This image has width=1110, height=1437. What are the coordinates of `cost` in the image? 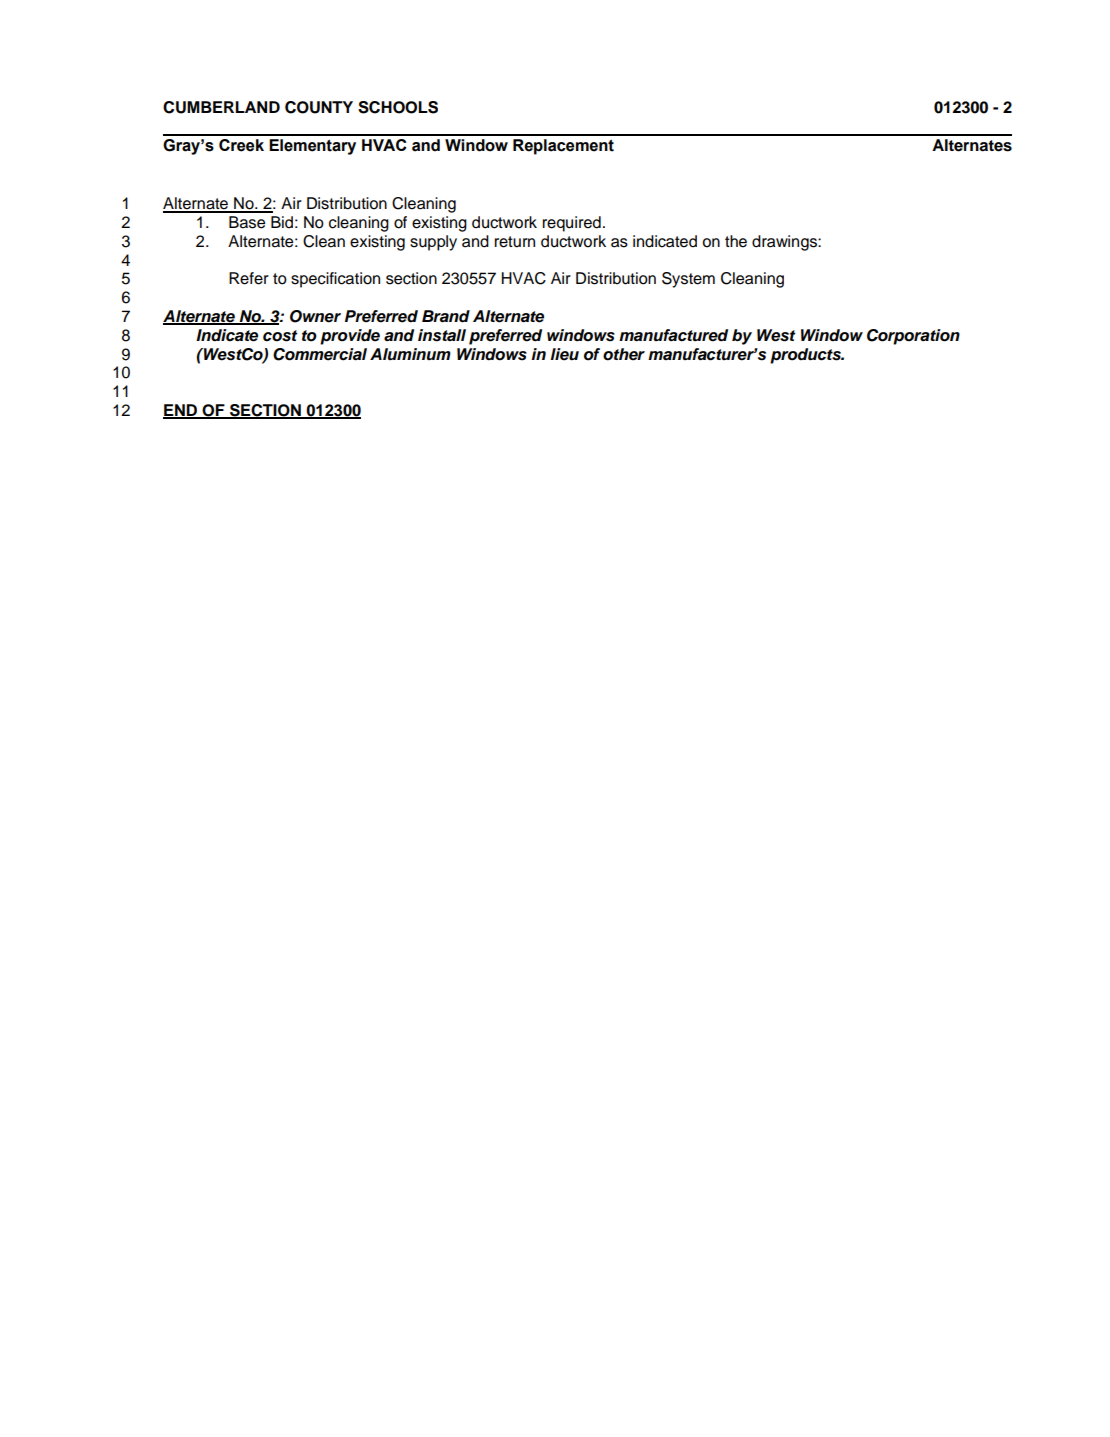 It's located at (280, 336).
